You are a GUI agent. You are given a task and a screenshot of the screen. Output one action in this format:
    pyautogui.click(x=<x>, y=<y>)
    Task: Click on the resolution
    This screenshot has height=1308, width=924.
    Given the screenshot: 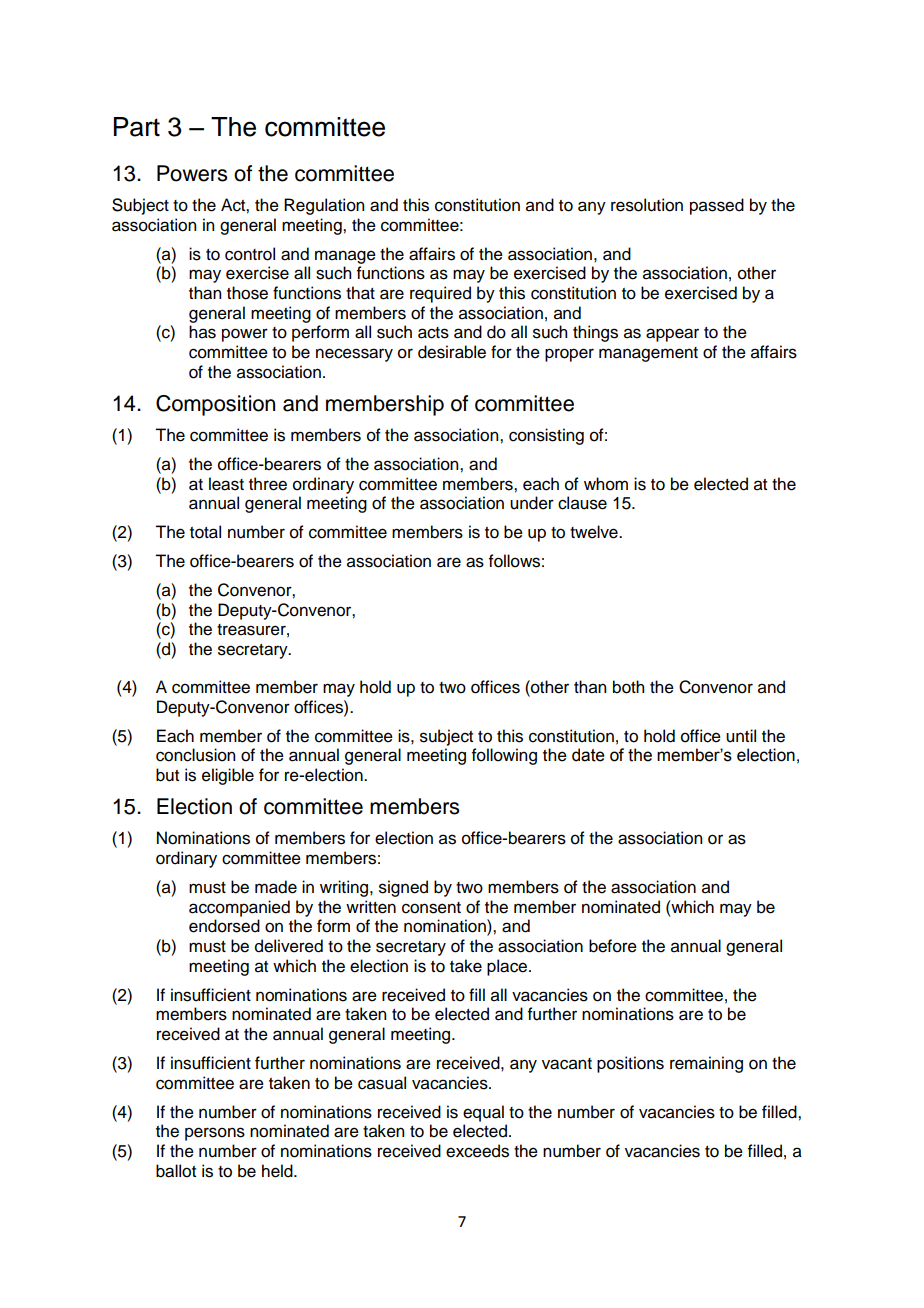 What is the action you would take?
    pyautogui.click(x=647, y=205)
